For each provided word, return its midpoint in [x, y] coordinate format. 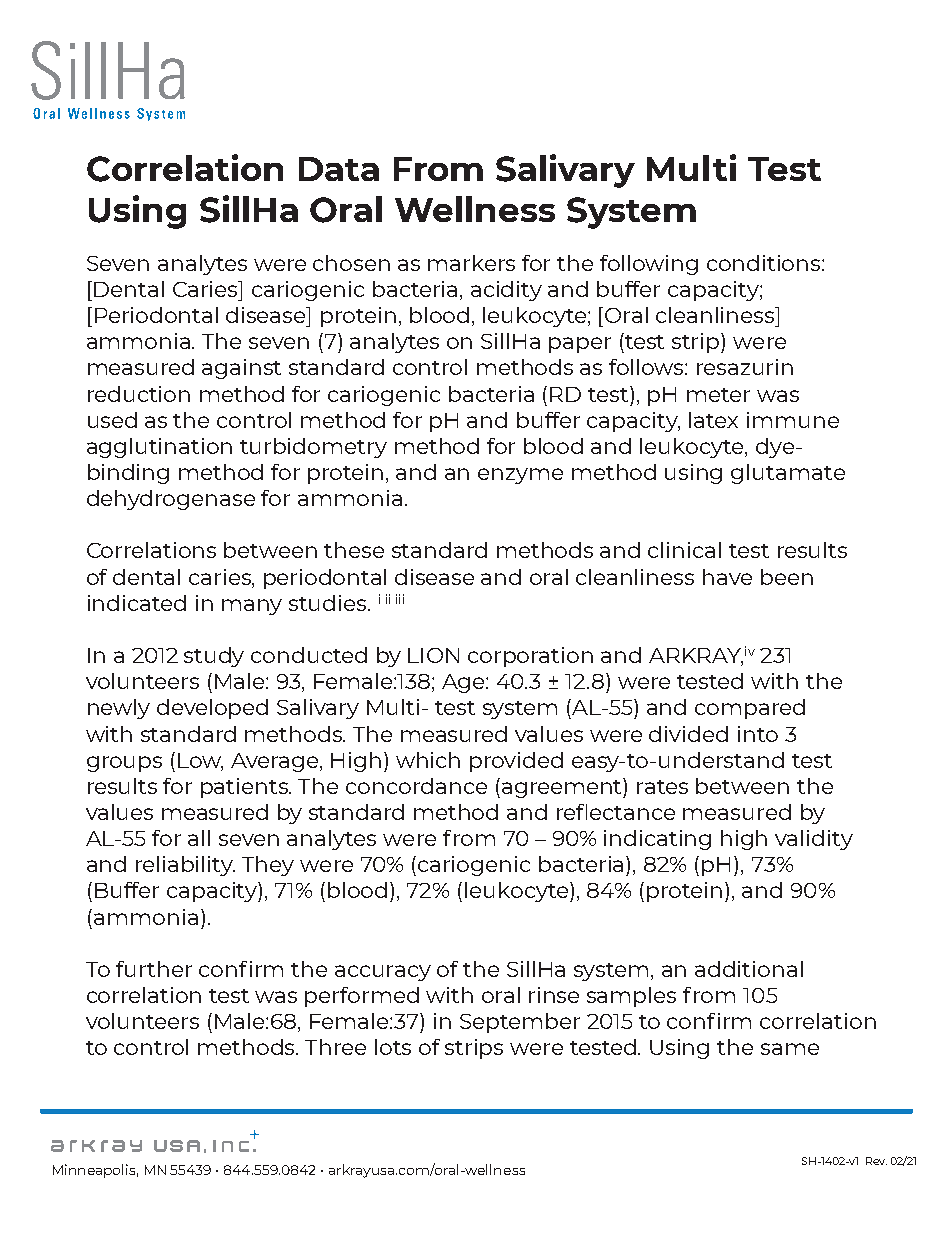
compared [750, 709]
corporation [530, 657]
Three [335, 1047]
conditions [765, 263]
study [214, 657]
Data [339, 169]
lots [393, 1047]
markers [471, 263]
